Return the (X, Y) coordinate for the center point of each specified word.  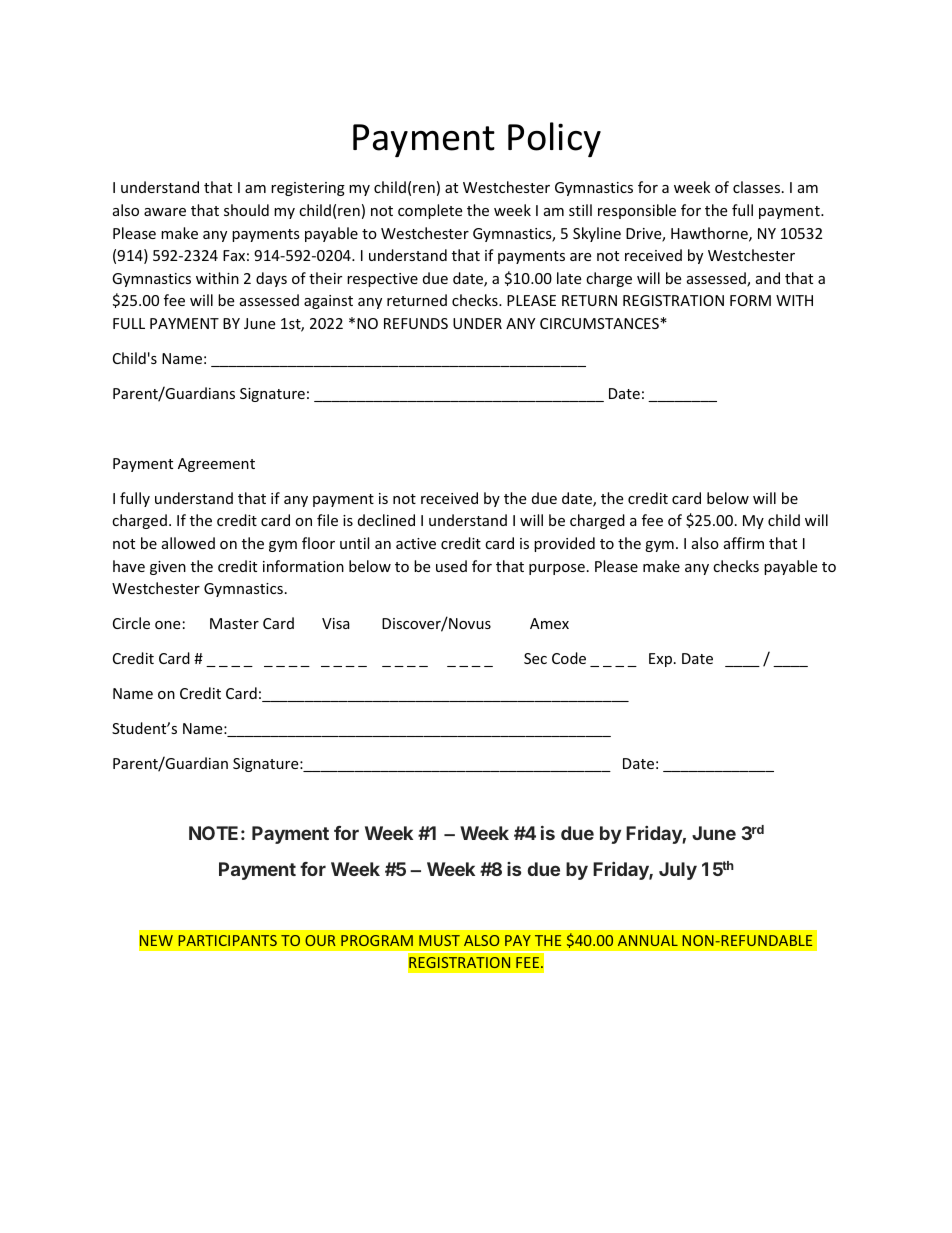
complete (430, 211)
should (246, 210)
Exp (662, 660)
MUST (439, 940)
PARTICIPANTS (227, 940)
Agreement (216, 465)
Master (234, 623)
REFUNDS (416, 323)
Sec (535, 658)
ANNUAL (648, 940)
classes (758, 187)
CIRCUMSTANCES (600, 323)
